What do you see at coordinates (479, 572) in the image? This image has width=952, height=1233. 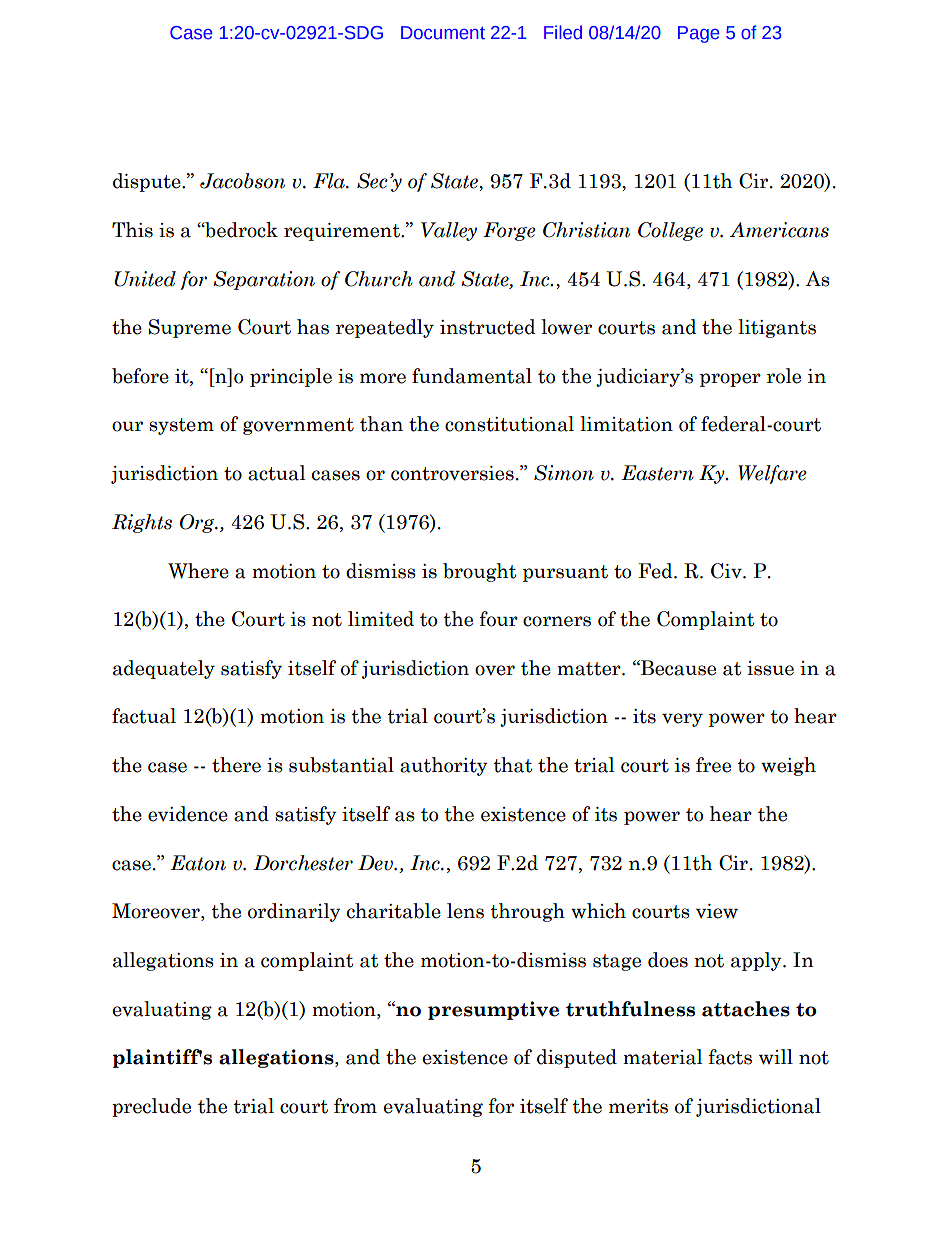 I see `brought` at bounding box center [479, 572].
